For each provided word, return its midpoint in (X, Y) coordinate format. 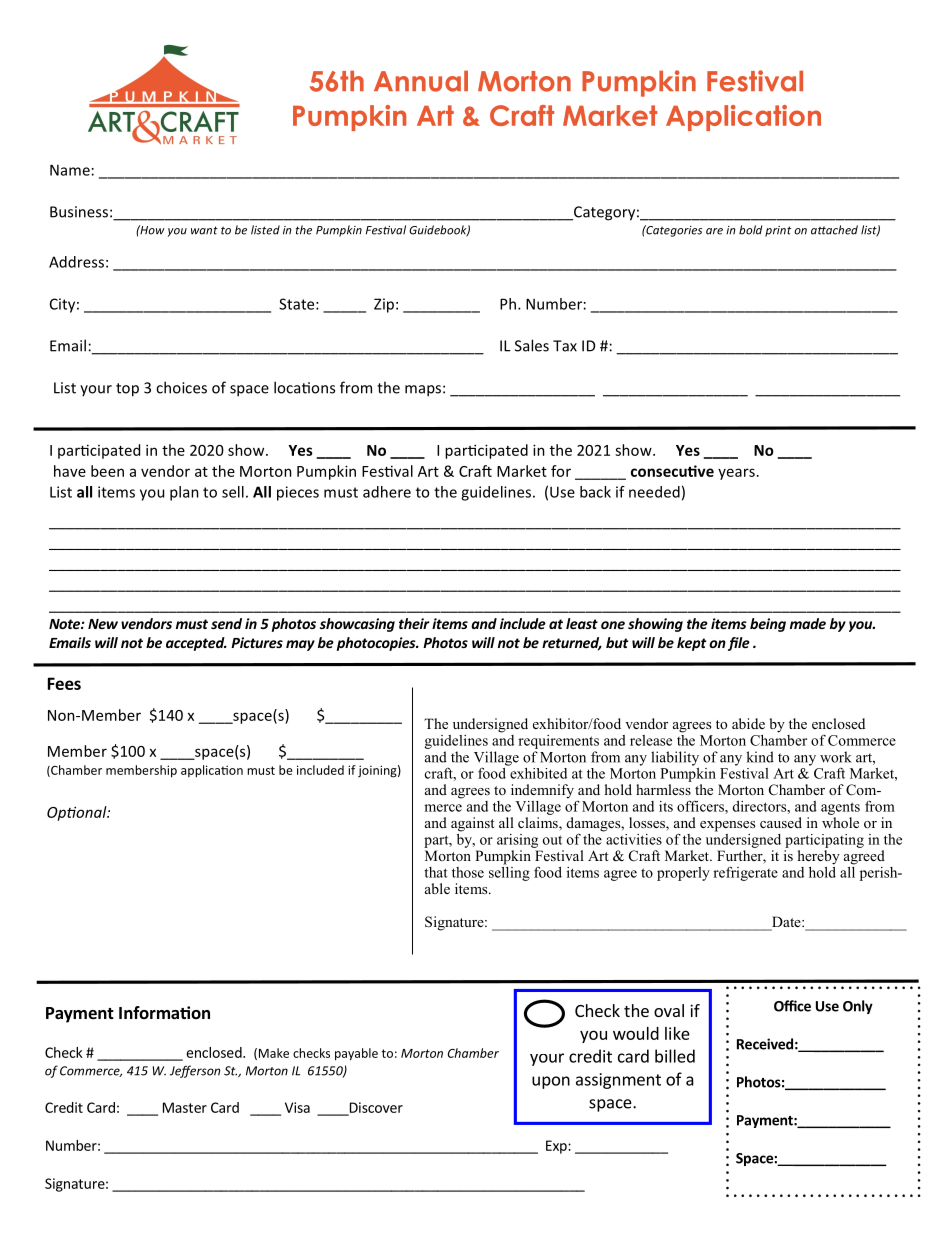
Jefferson (195, 1071)
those (468, 872)
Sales (532, 345)
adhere (387, 492)
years (736, 474)
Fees (64, 683)
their (414, 623)
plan (184, 493)
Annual (421, 81)
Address (76, 262)
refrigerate (745, 873)
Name (70, 170)
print (778, 231)
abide (748, 723)
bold (750, 230)
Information (164, 1012)
